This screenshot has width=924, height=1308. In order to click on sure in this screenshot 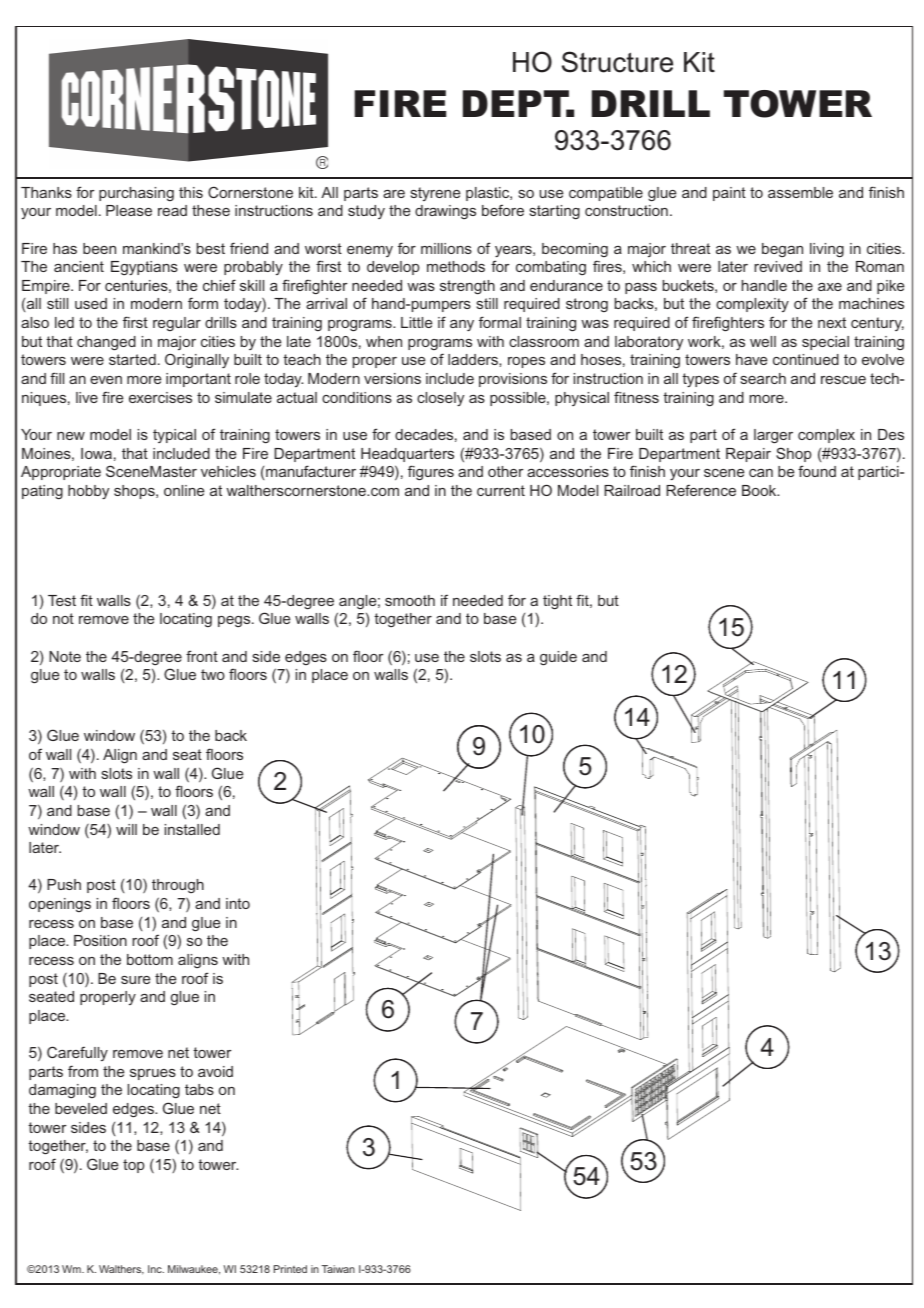, I will do `click(135, 980)`.
